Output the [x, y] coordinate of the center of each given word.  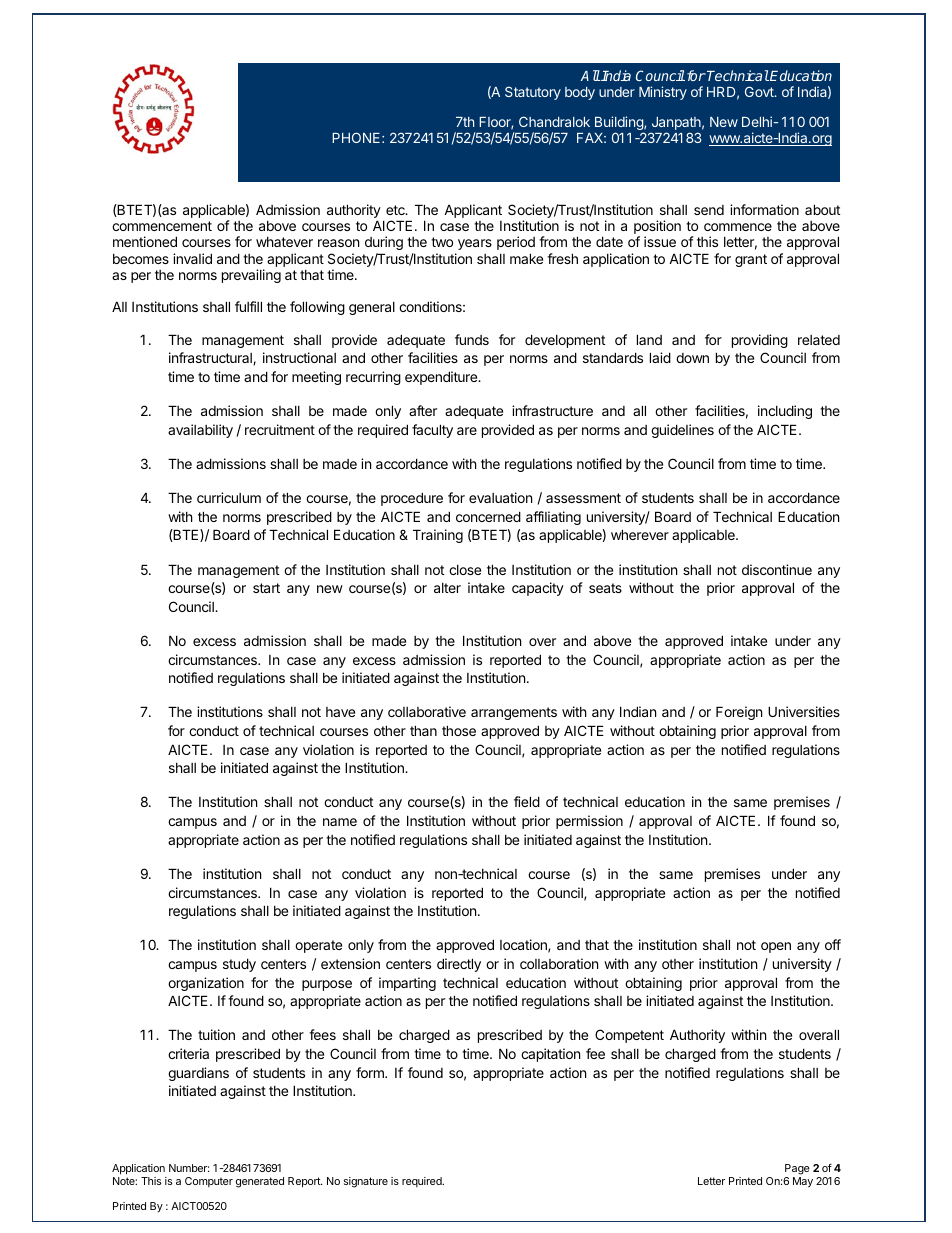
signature [366, 1182]
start [266, 588]
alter [447, 588]
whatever [284, 242]
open [776, 947]
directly [459, 965]
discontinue [777, 569]
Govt [760, 91]
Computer [209, 1182]
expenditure [442, 378]
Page [797, 1171]
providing [760, 341]
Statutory [533, 93]
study [239, 965]
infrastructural [211, 358]
